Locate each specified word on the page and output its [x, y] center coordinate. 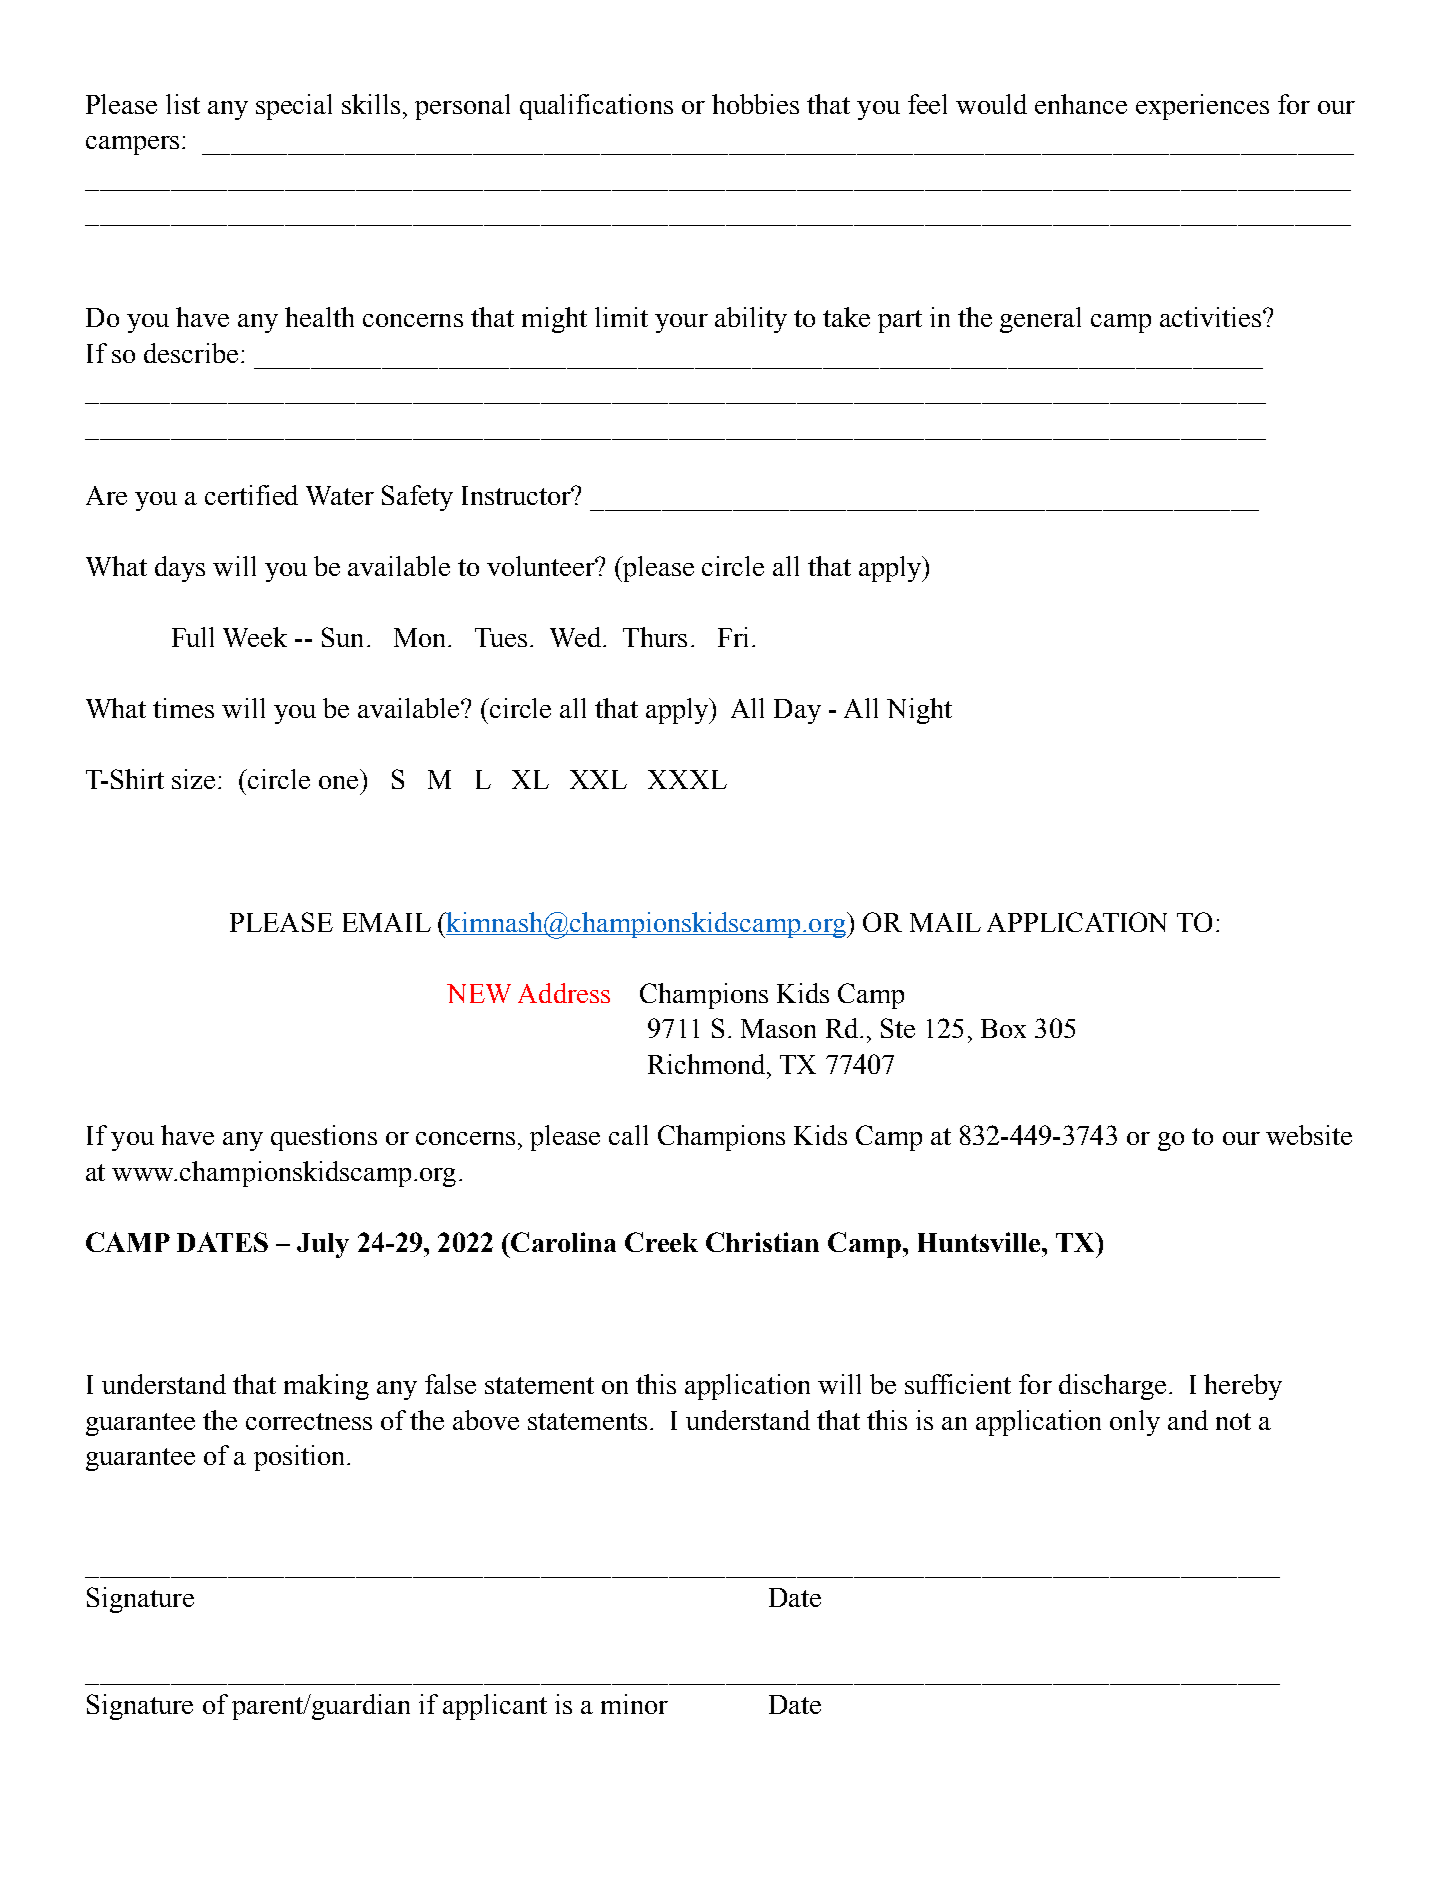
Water [340, 495]
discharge [1112, 1387]
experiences [1202, 107]
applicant [495, 1707]
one [338, 782]
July [323, 1245]
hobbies [755, 104]
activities [1212, 317]
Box [1003, 1028]
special [294, 107]
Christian [762, 1242]
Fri [733, 637]
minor [634, 1704]
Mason [778, 1028]
